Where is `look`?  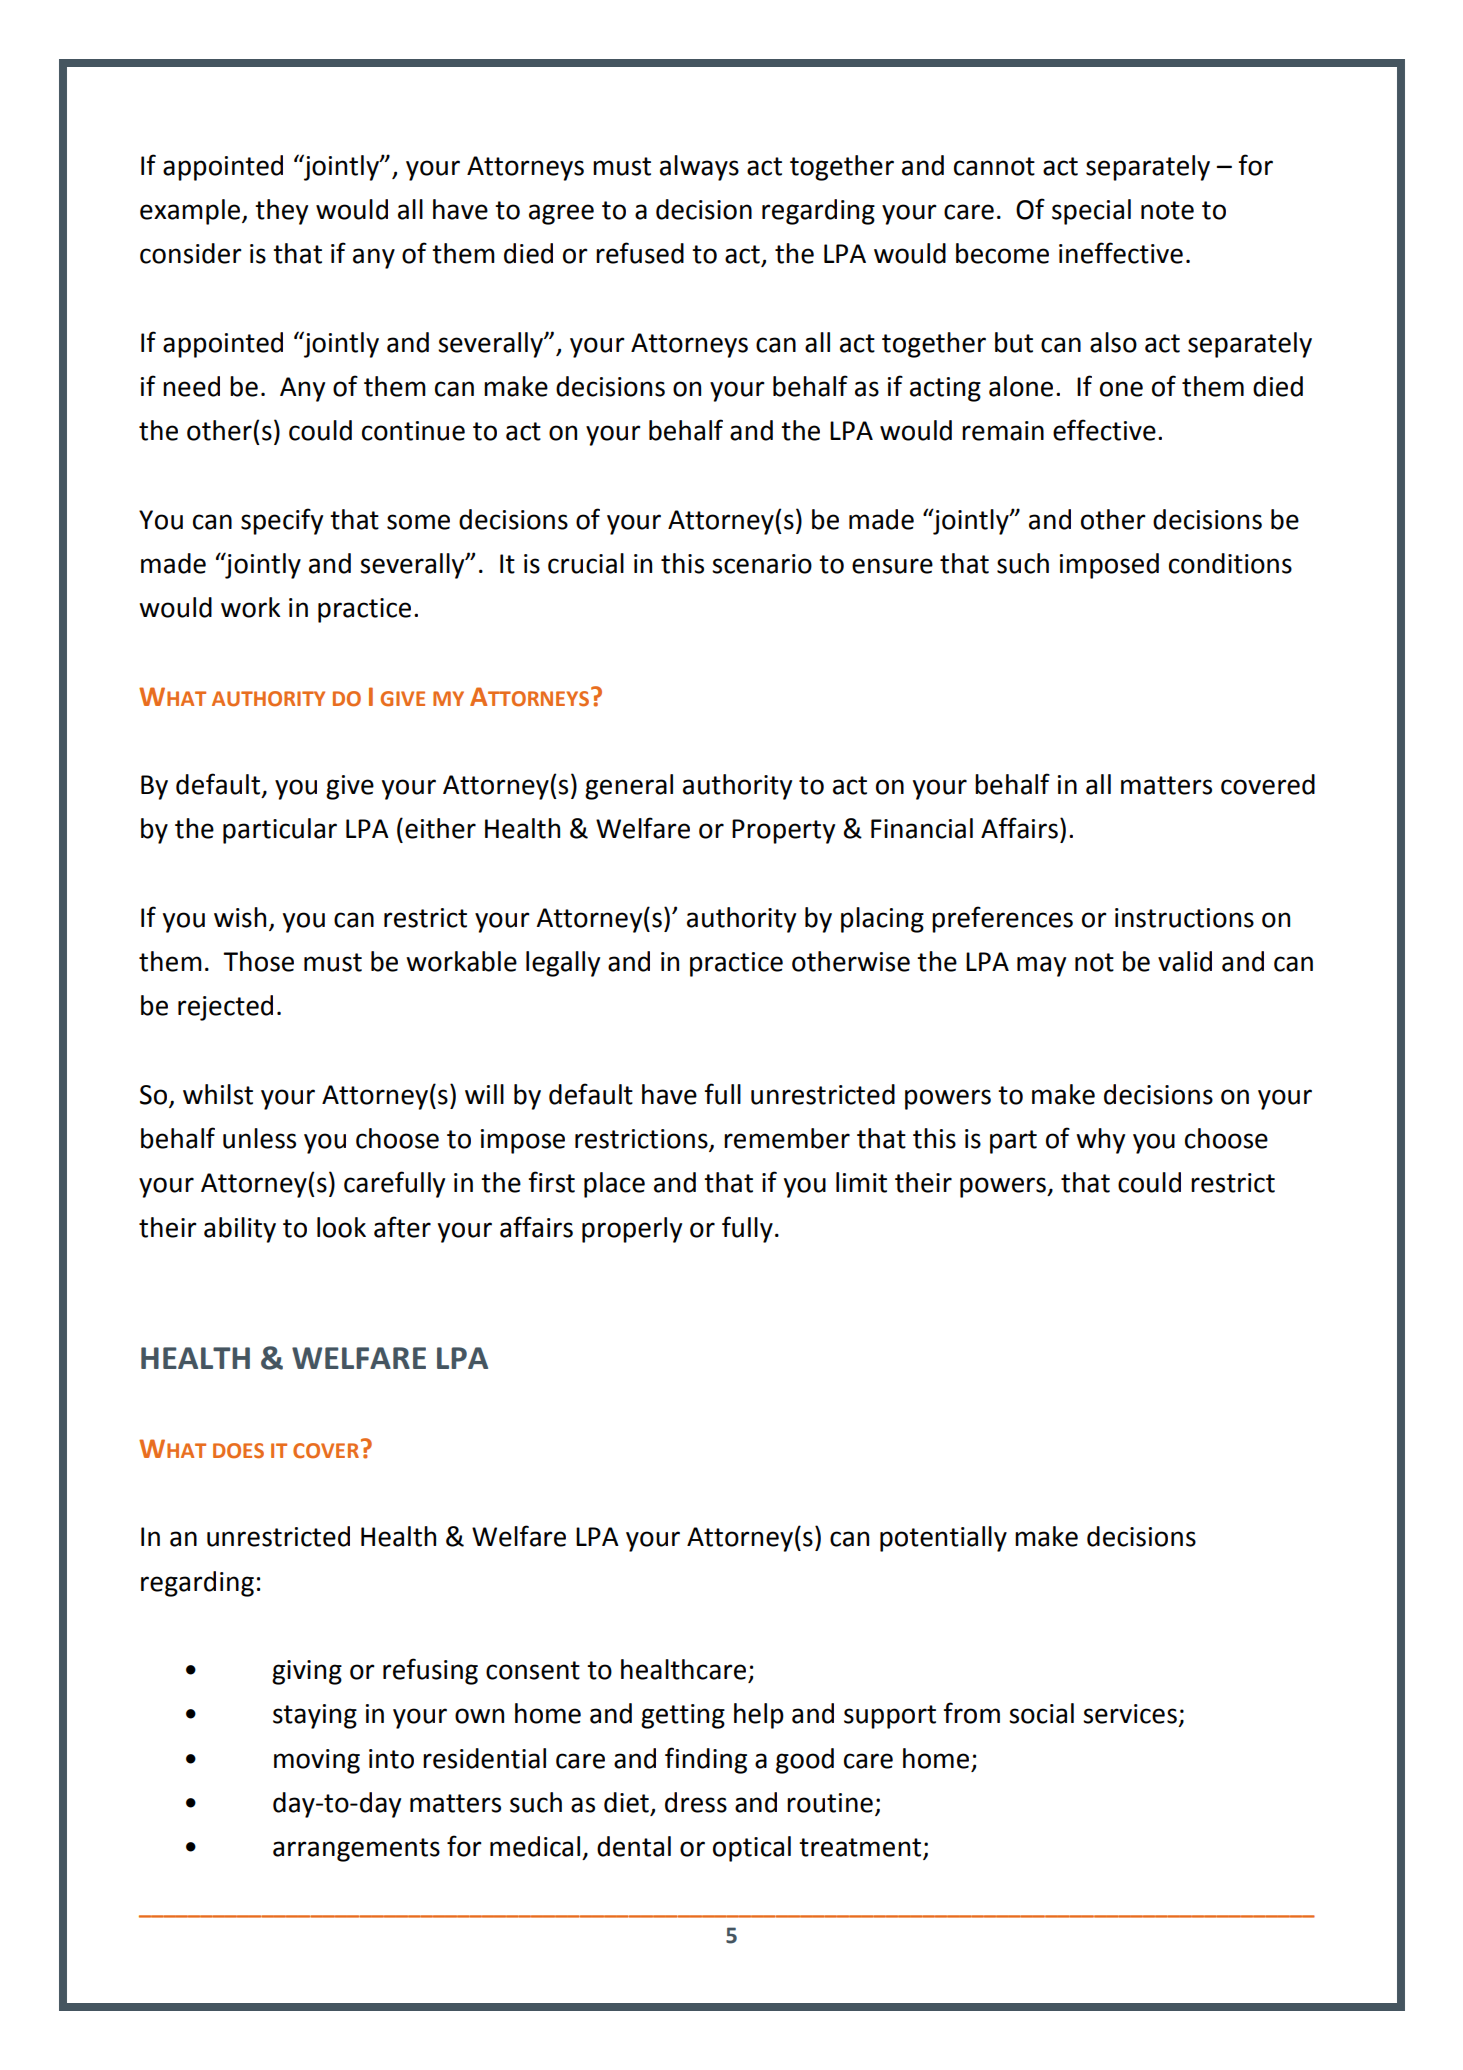
look is located at coordinates (341, 1227).
